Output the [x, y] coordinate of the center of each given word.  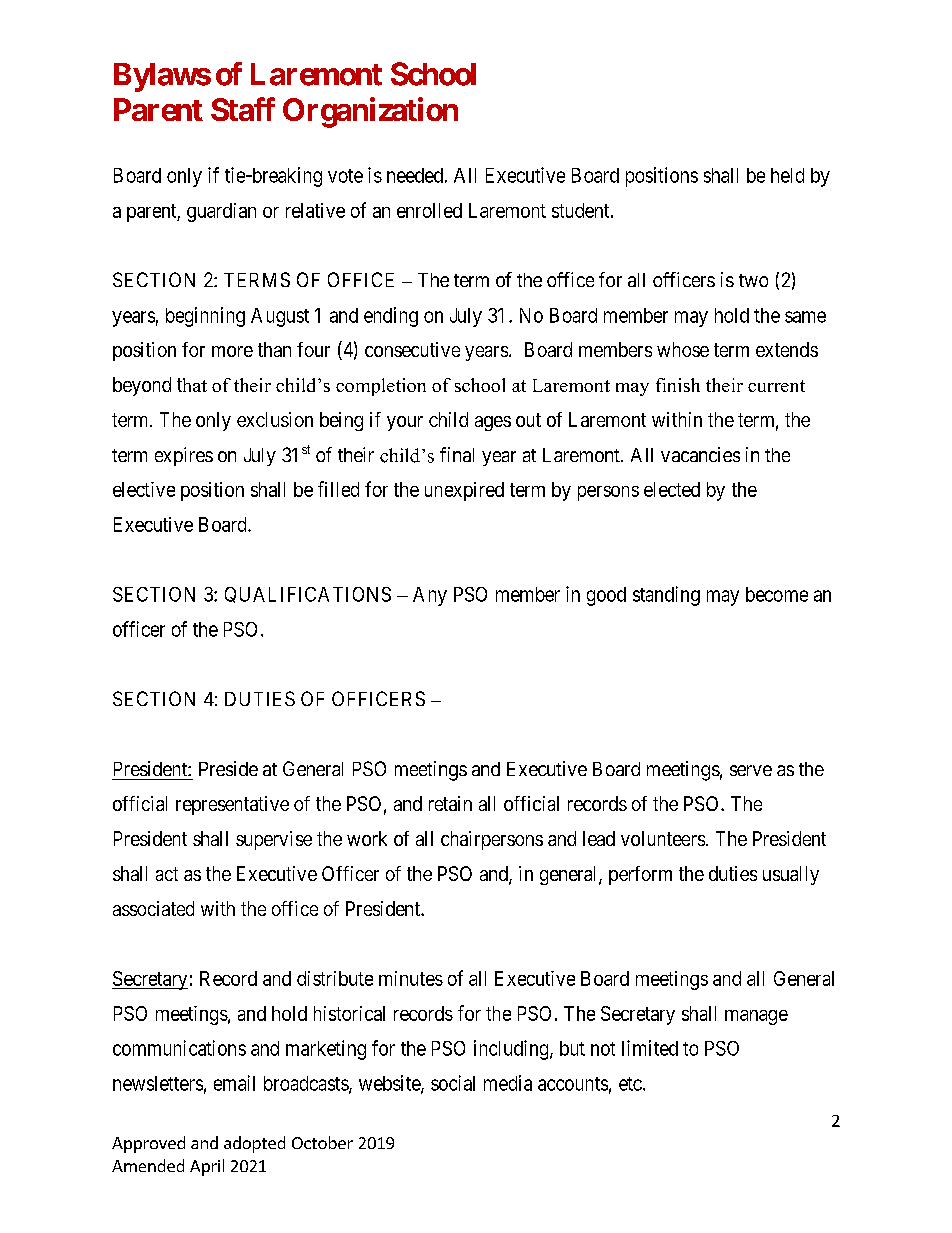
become [777, 594]
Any [430, 596]
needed [415, 175]
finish [678, 385]
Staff [243, 109]
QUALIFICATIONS [308, 595]
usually [791, 875]
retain [450, 803]
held [787, 175]
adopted [254, 1144]
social [453, 1083]
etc [630, 1084]
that [192, 385]
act [167, 874]
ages [493, 423]
